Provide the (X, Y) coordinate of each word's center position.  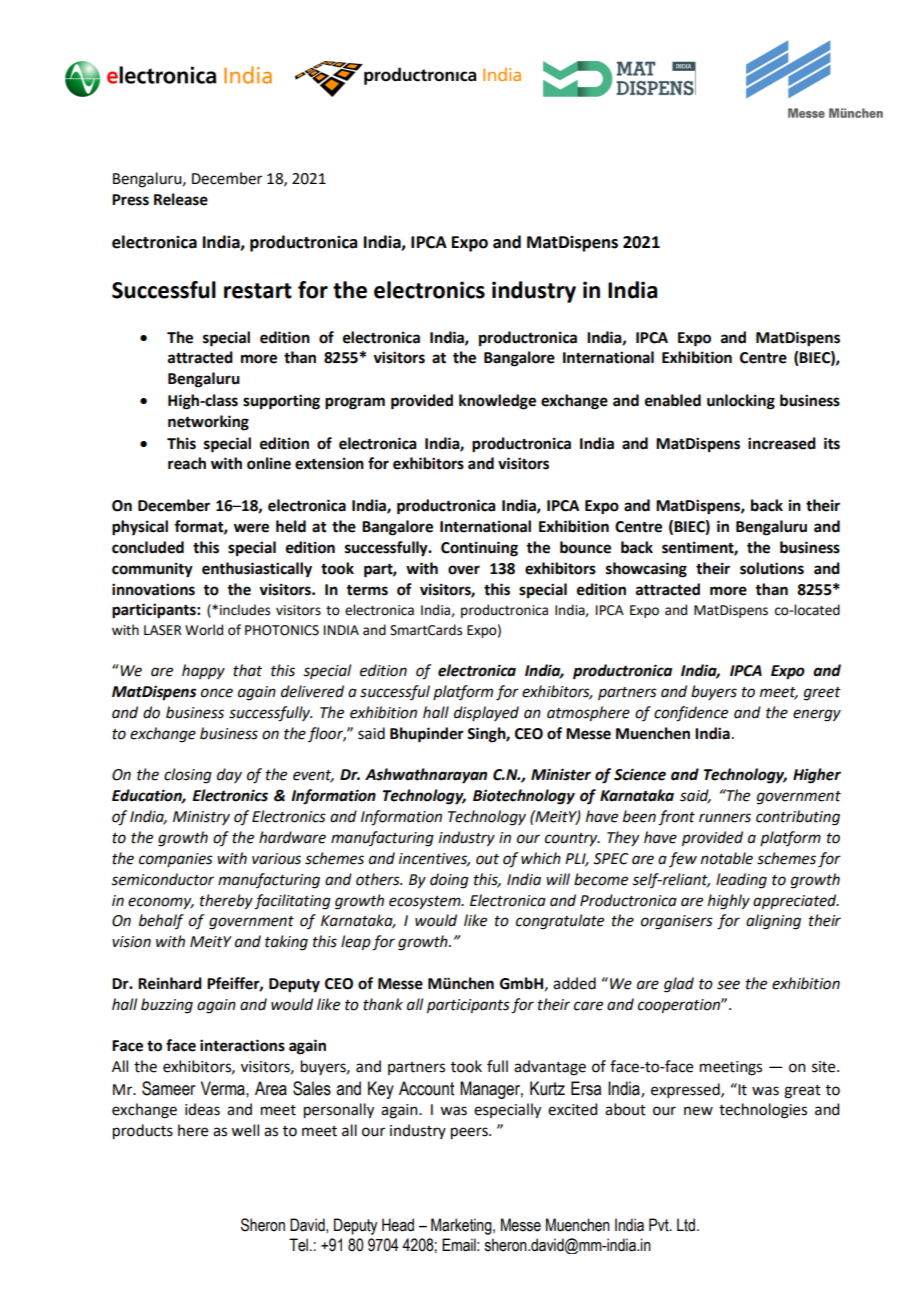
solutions (772, 568)
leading (741, 881)
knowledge (497, 402)
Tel (298, 1245)
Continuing (479, 549)
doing (449, 881)
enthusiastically (257, 570)
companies (176, 860)
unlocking (741, 402)
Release (181, 199)
